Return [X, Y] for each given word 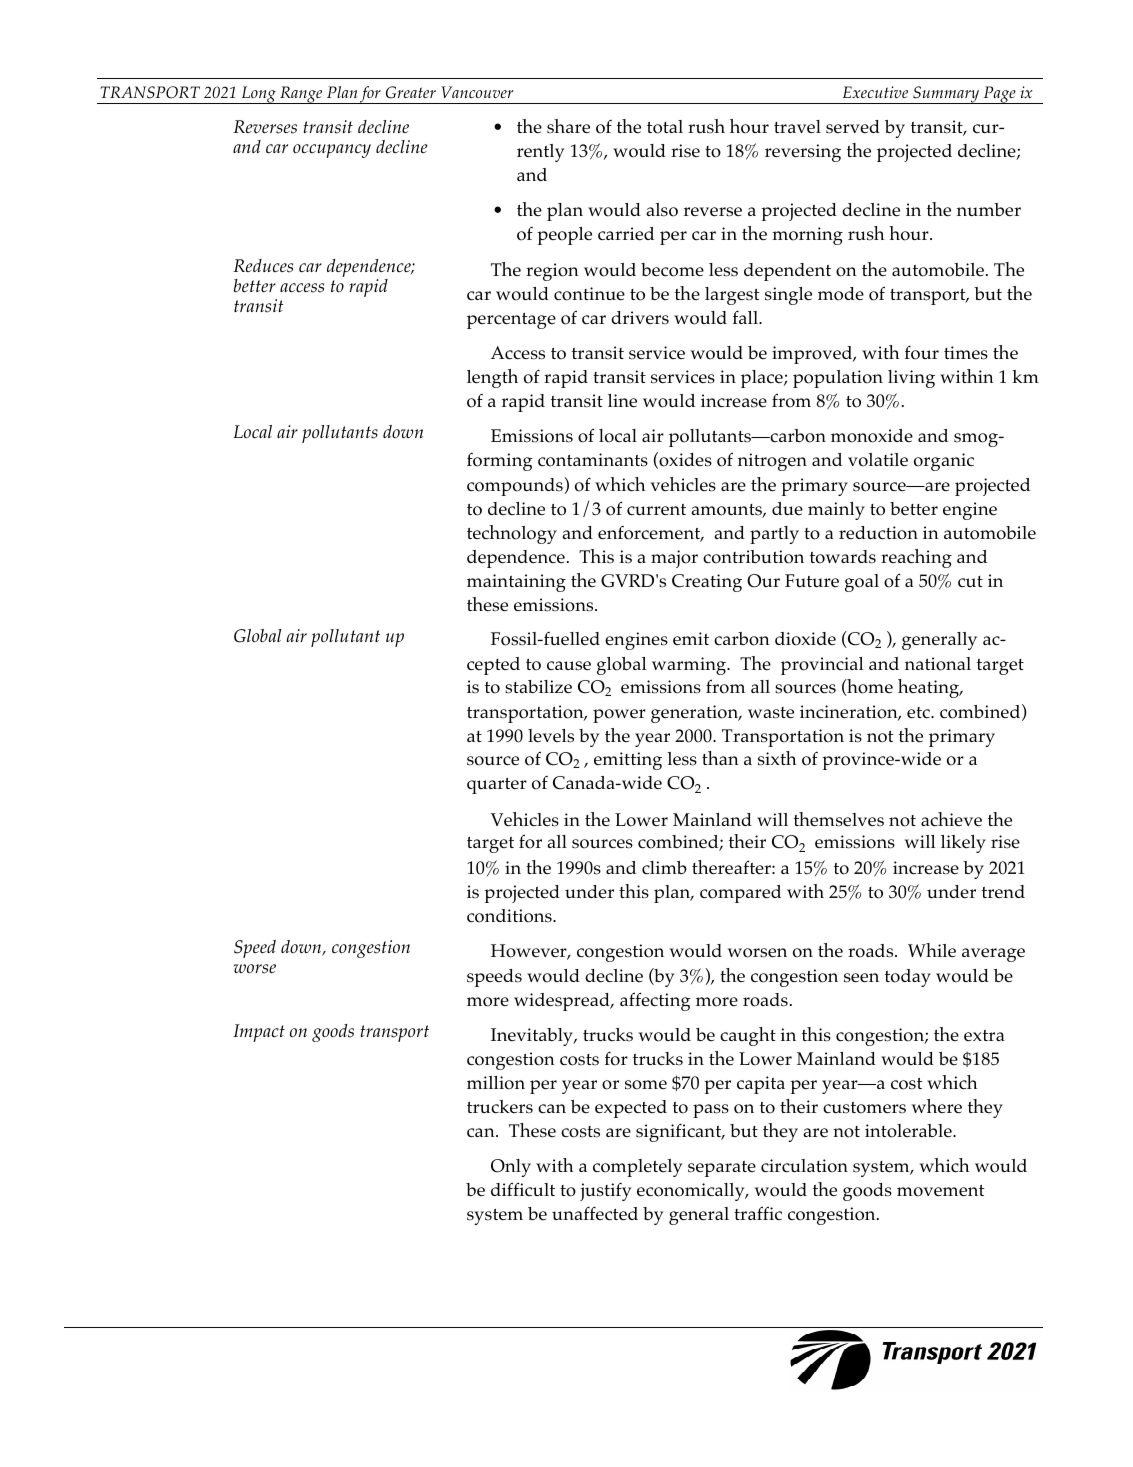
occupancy [332, 151]
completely [637, 1168]
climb [664, 867]
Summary [946, 95]
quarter [497, 786]
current [656, 509]
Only [511, 1168]
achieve [951, 819]
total [665, 127]
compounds [516, 486]
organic [944, 462]
